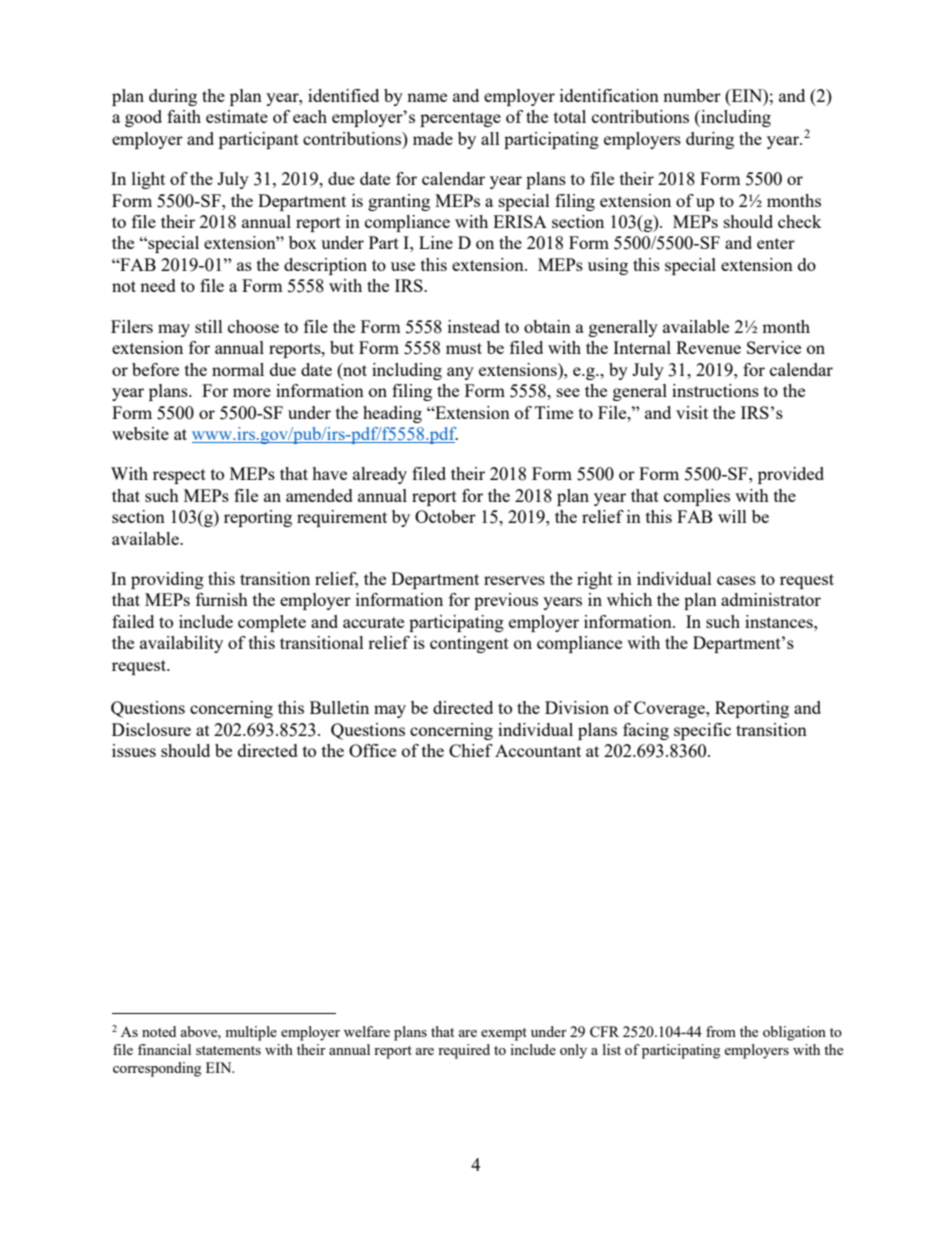  I want to click on estimate, so click(237, 116).
